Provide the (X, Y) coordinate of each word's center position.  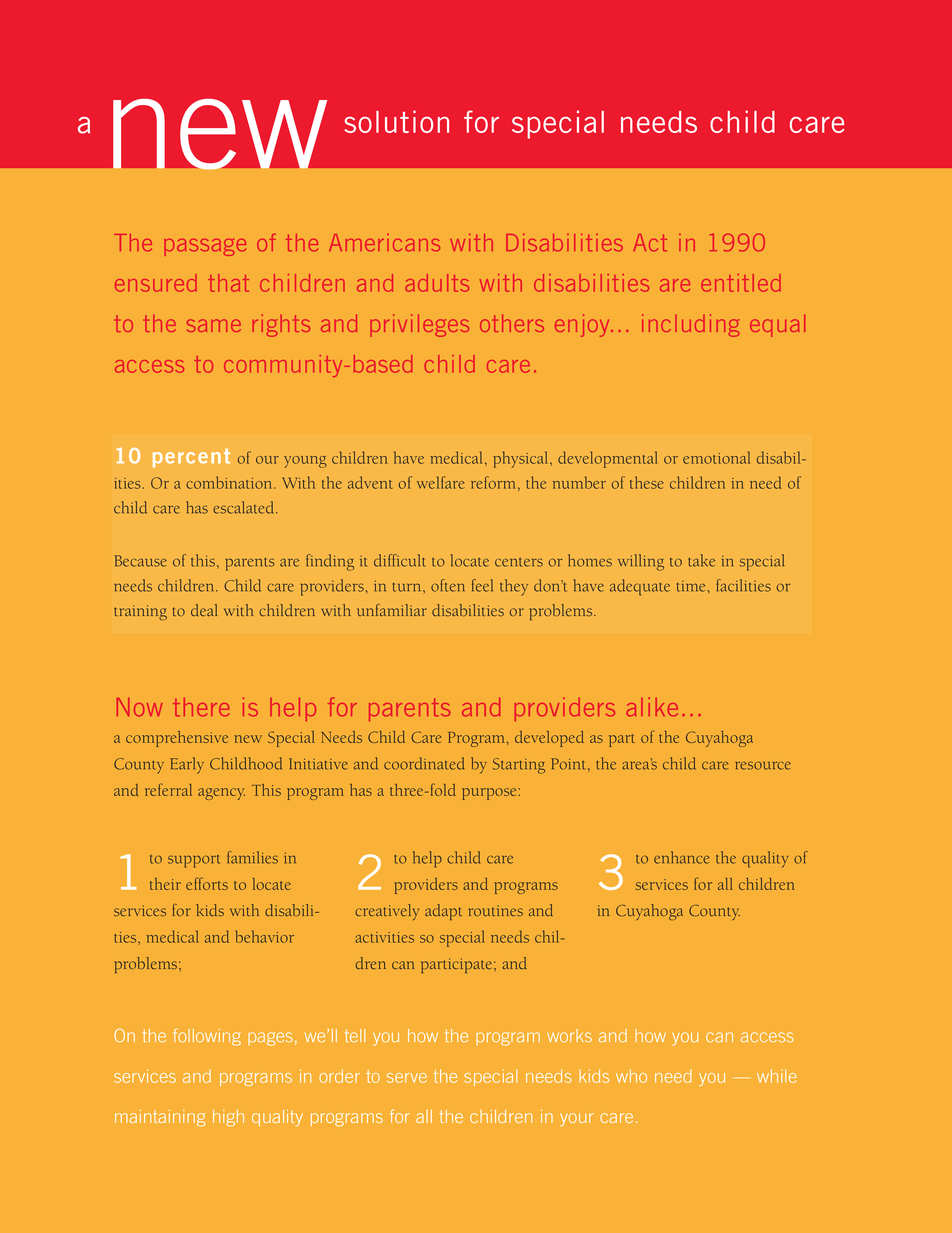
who (631, 1076)
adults (437, 283)
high (228, 1118)
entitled (741, 283)
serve (407, 1078)
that (228, 283)
